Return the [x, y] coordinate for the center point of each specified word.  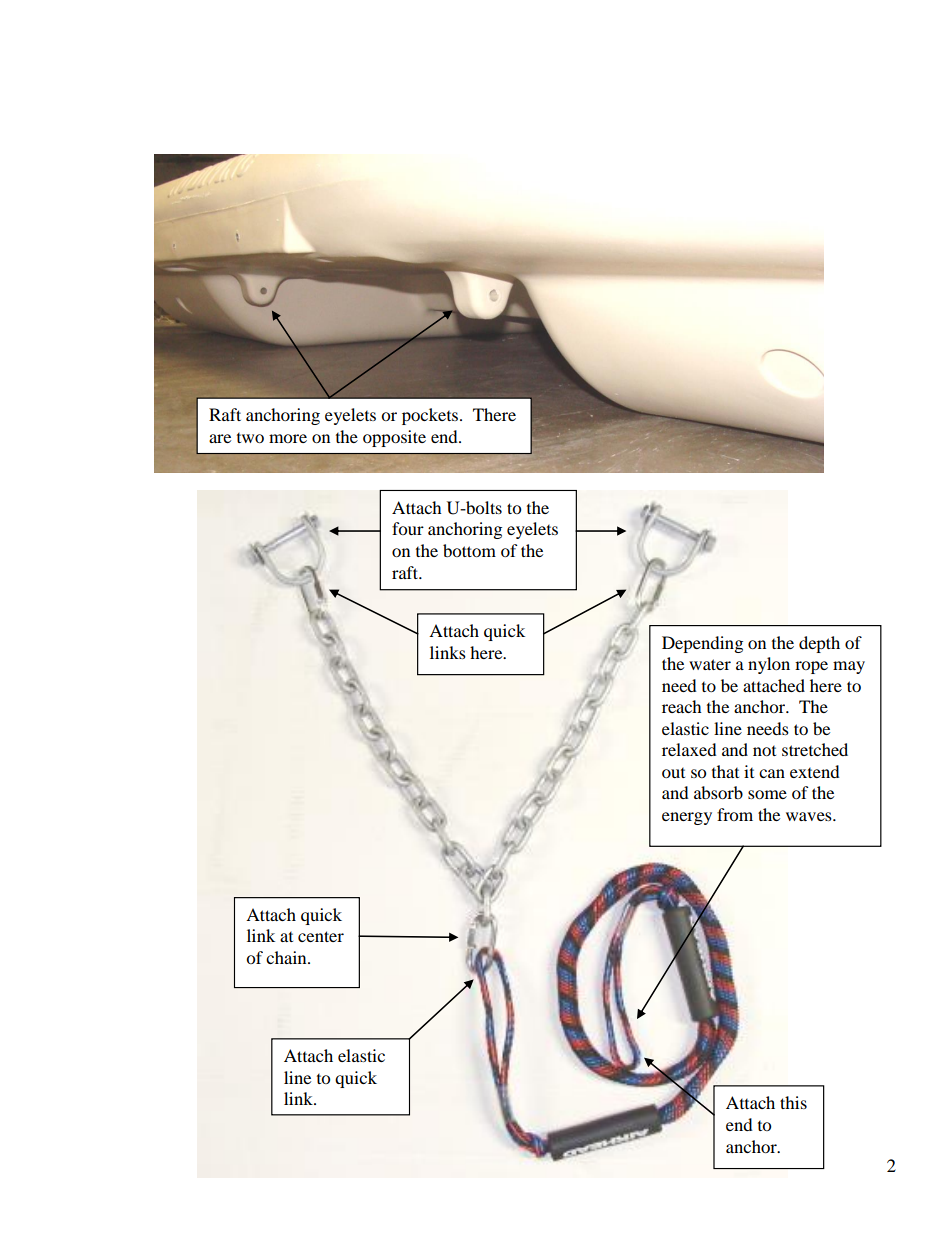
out [673, 773]
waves [810, 816]
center [321, 936]
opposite [394, 438]
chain [287, 957]
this [793, 1102]
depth [819, 644]
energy [687, 818]
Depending [702, 644]
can [772, 773]
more [288, 438]
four [408, 528]
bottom [469, 550]
